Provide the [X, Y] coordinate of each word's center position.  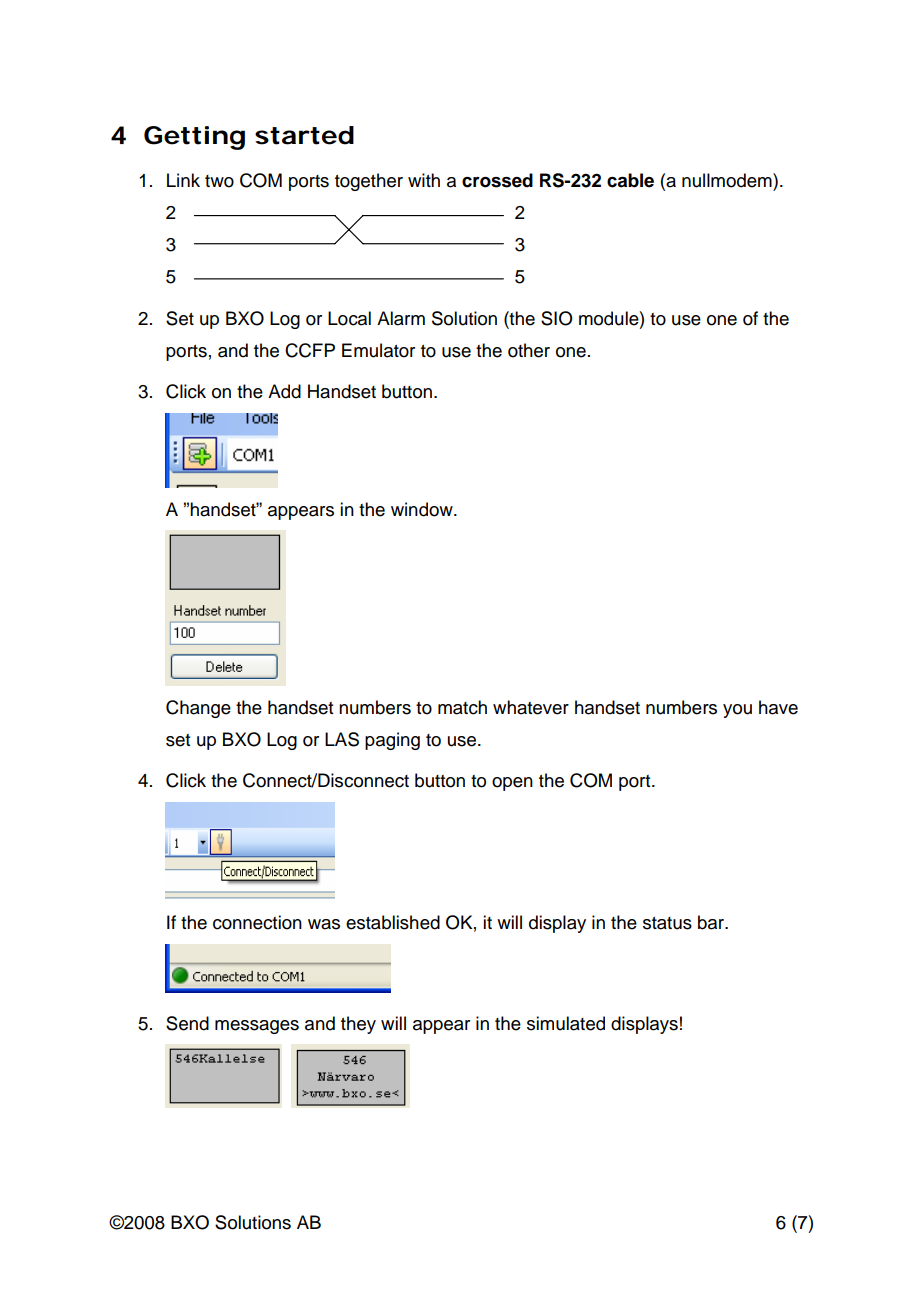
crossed [497, 180]
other [529, 350]
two [219, 181]
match [462, 707]
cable [630, 180]
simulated [566, 1023]
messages [257, 1027]
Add [284, 391]
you [737, 711]
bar [712, 922]
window [423, 509]
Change [198, 709]
